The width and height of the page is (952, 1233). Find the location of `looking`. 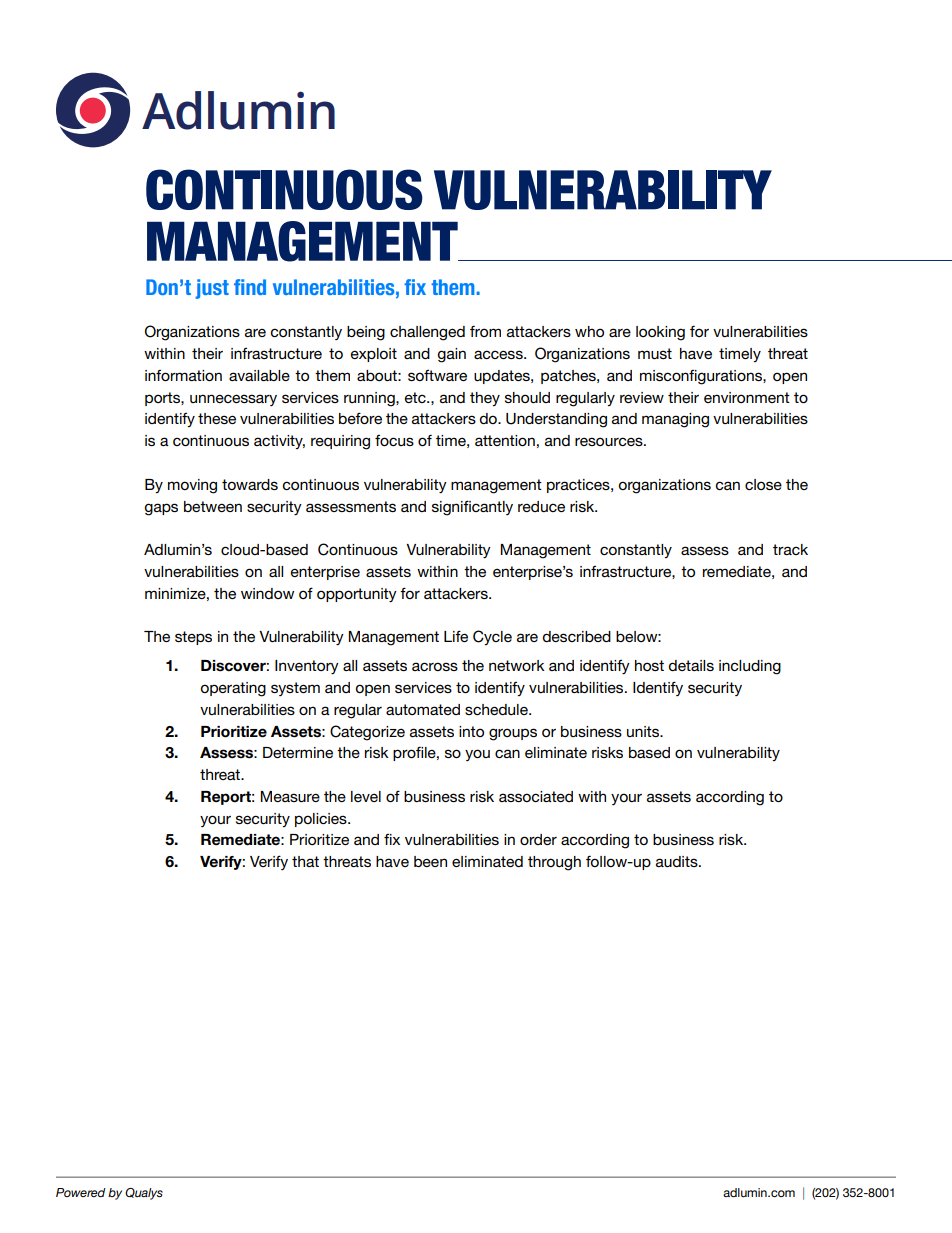

looking is located at coordinates (660, 333).
